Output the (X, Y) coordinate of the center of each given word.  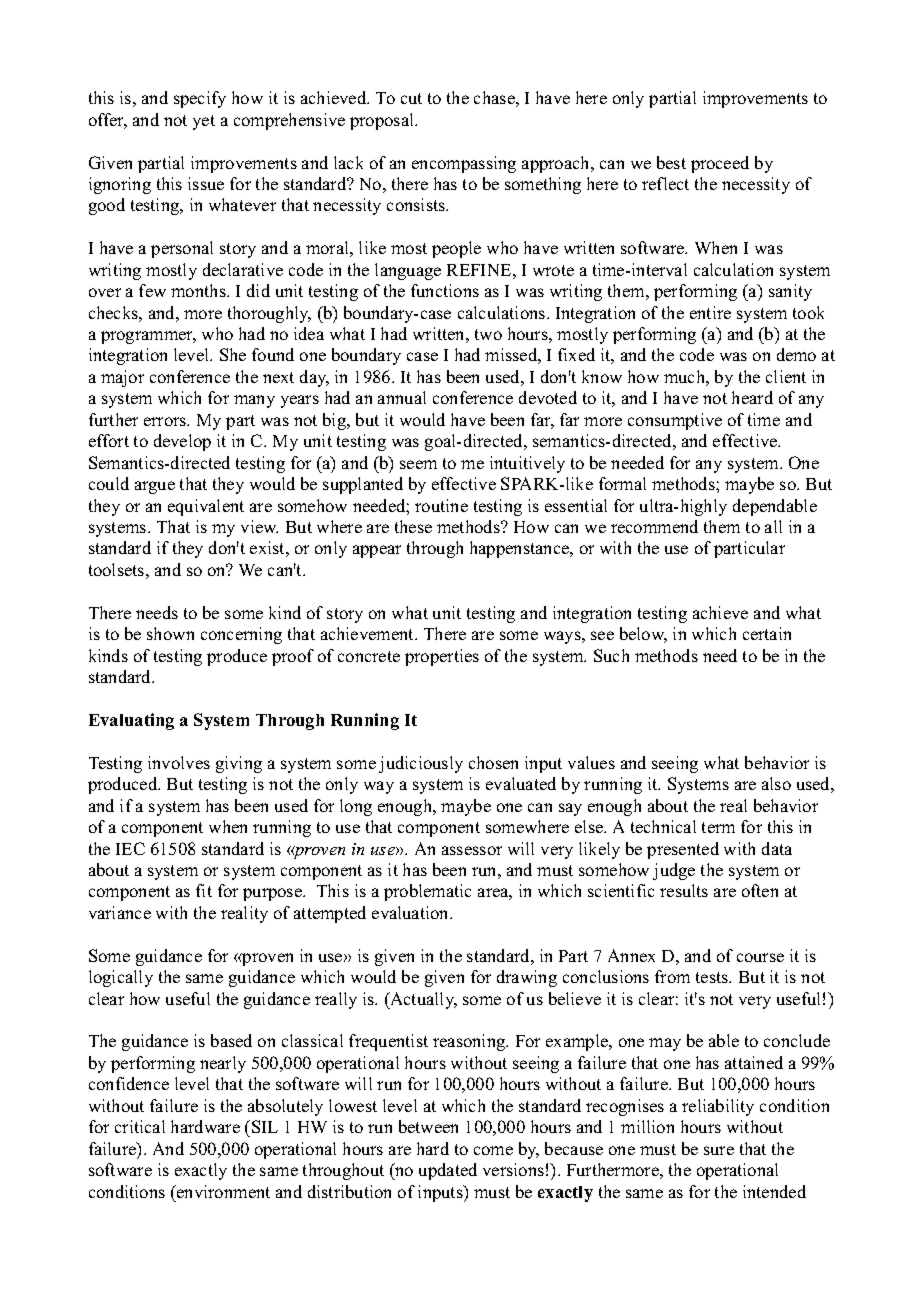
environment (222, 1191)
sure (719, 1150)
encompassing (464, 164)
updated (448, 1171)
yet (204, 122)
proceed (720, 164)
